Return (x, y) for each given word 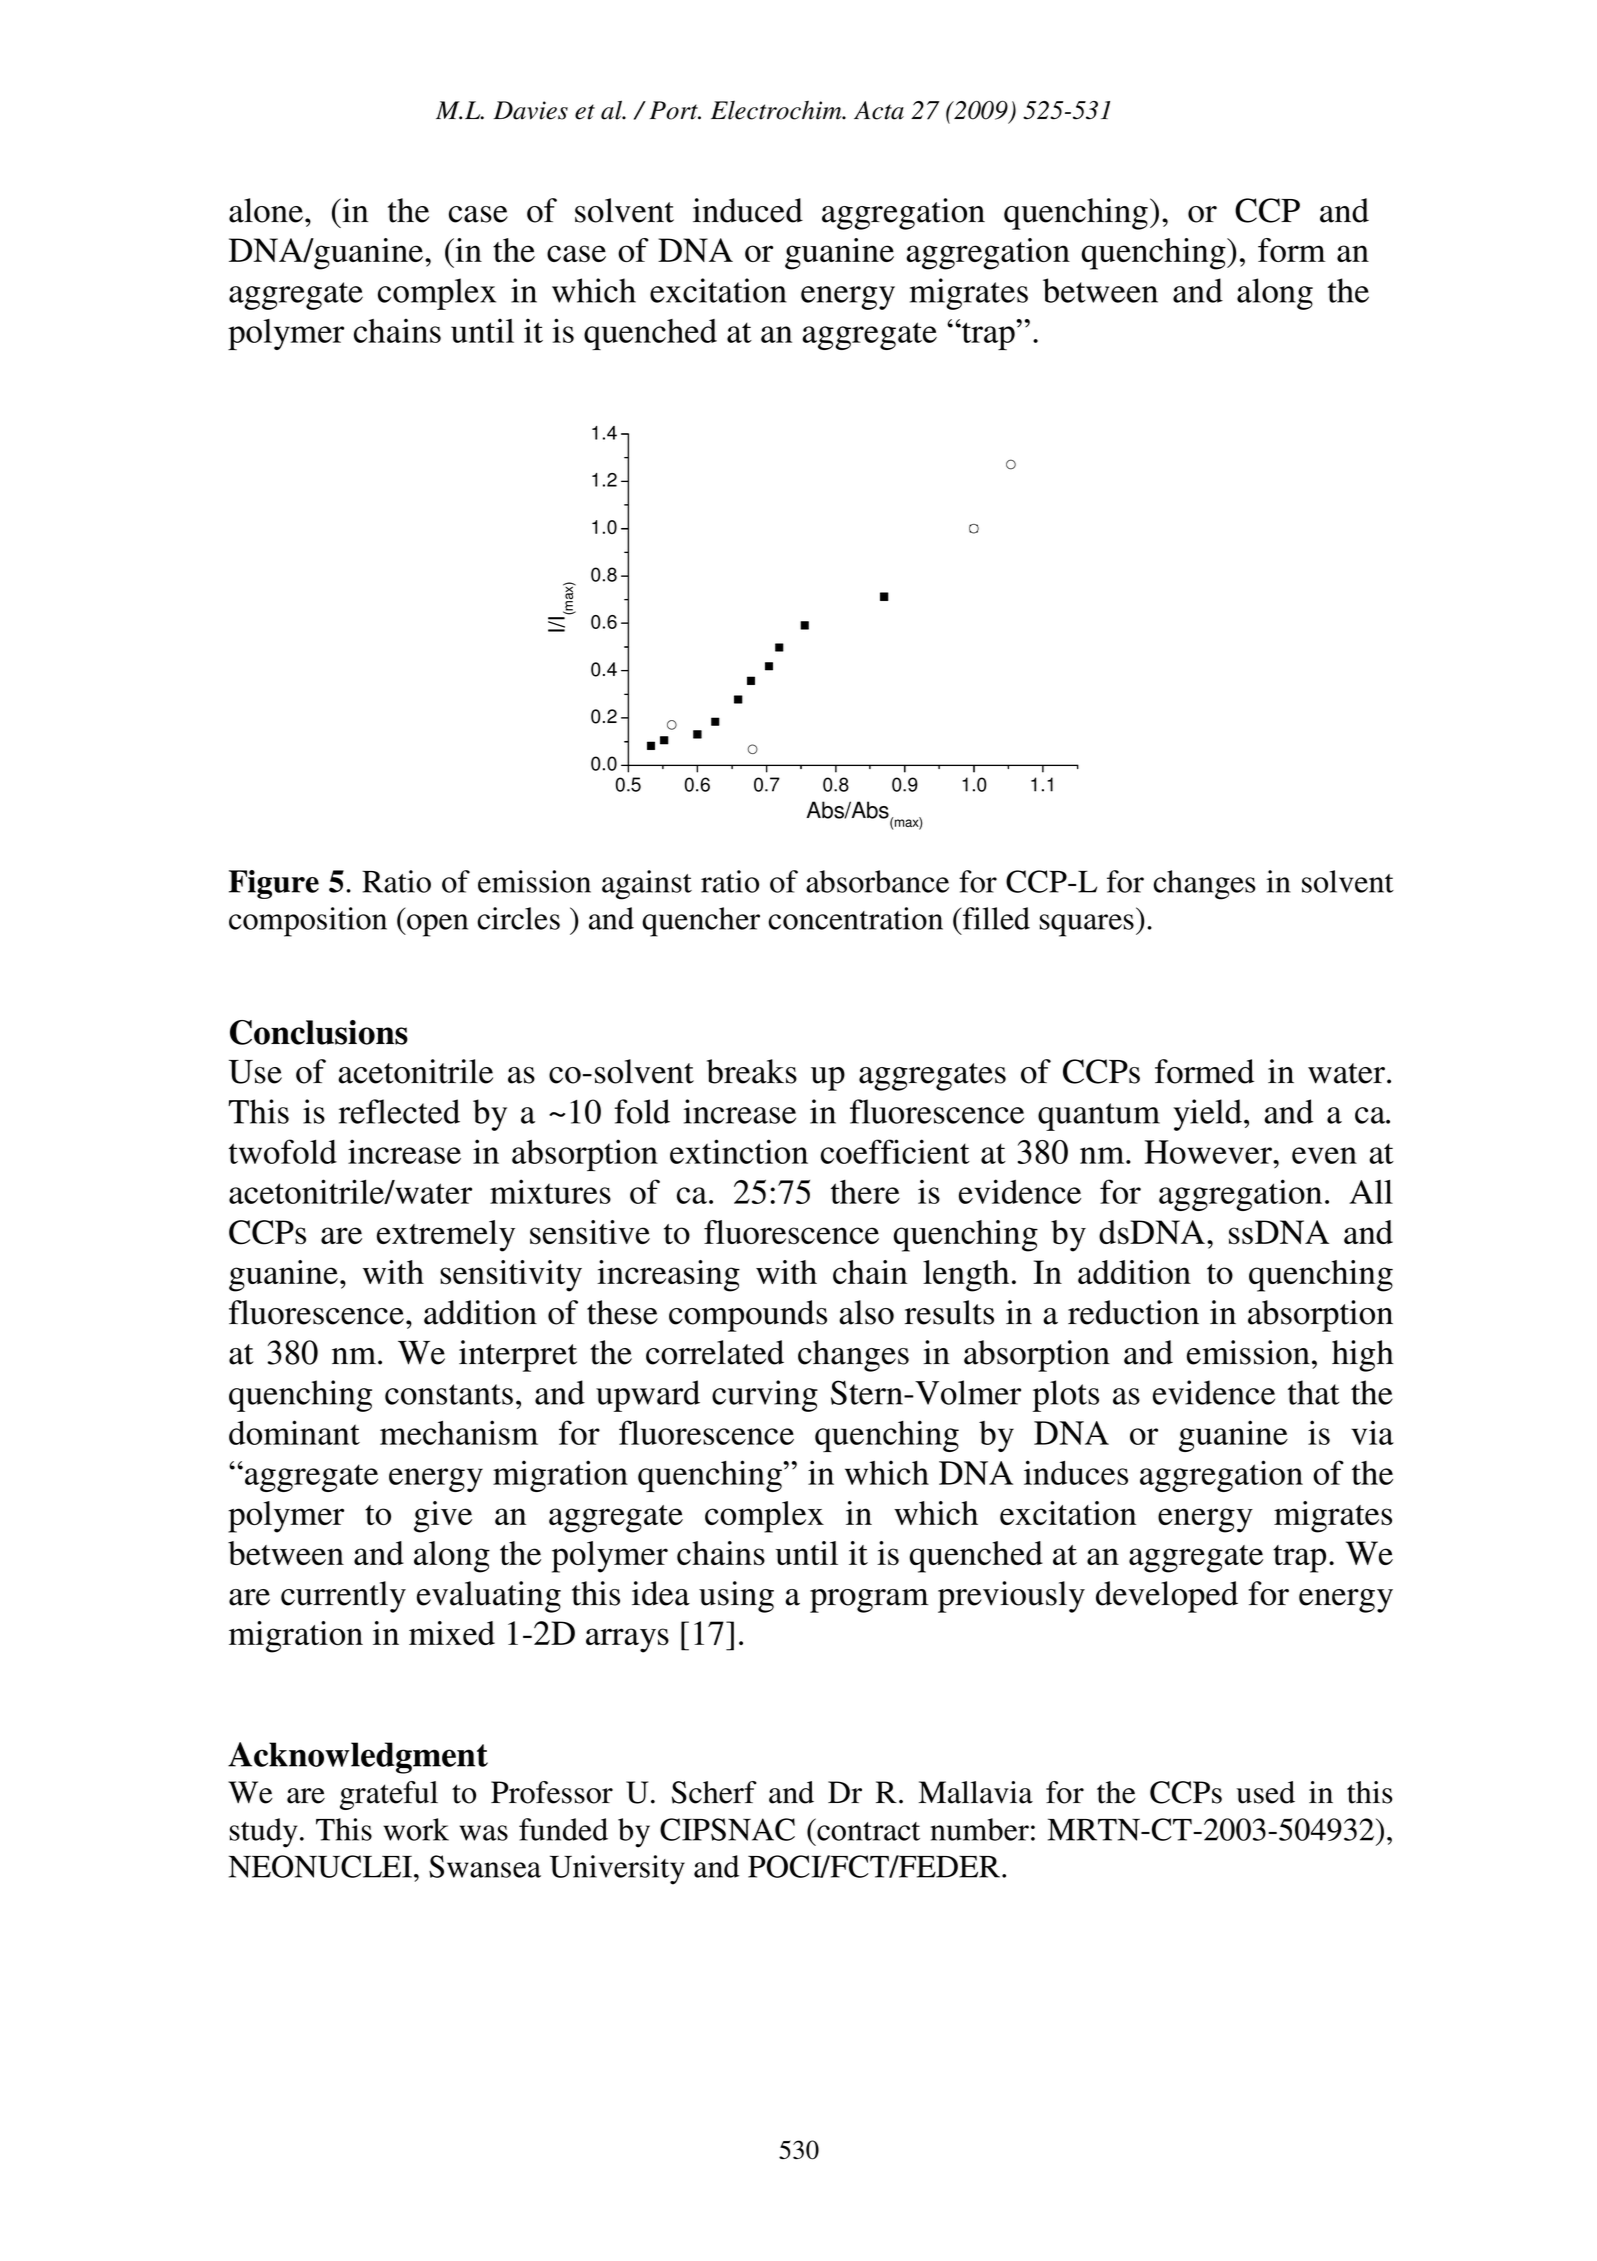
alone (266, 210)
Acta (879, 110)
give (443, 1517)
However (1209, 1152)
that (1313, 1392)
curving (765, 1396)
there (865, 1192)
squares (1086, 925)
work (416, 1829)
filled (995, 918)
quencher (701, 922)
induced (748, 210)
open (436, 925)
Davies (530, 110)
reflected (399, 1111)
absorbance (877, 881)
